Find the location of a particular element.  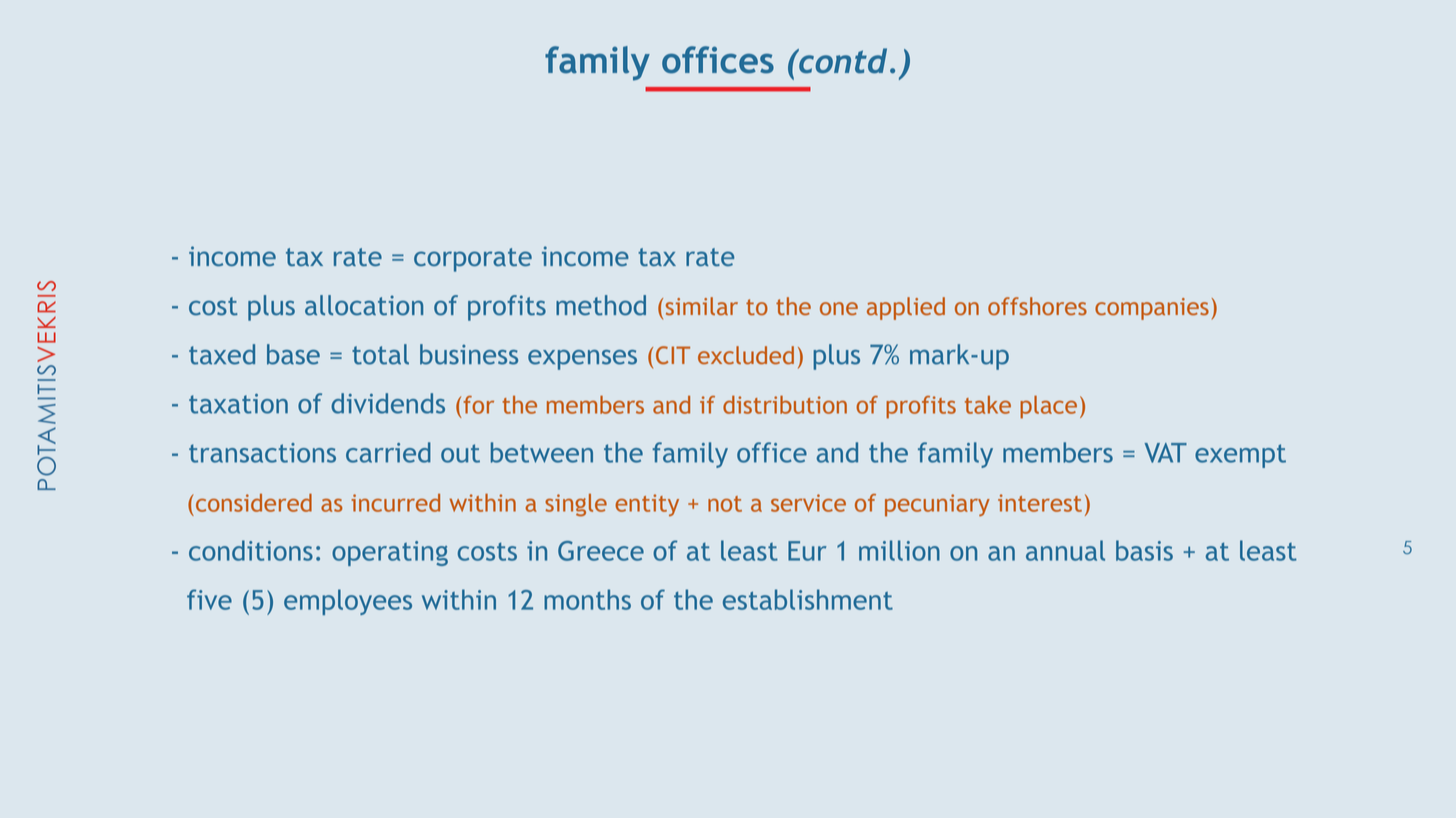

allocation is located at coordinates (364, 305).
